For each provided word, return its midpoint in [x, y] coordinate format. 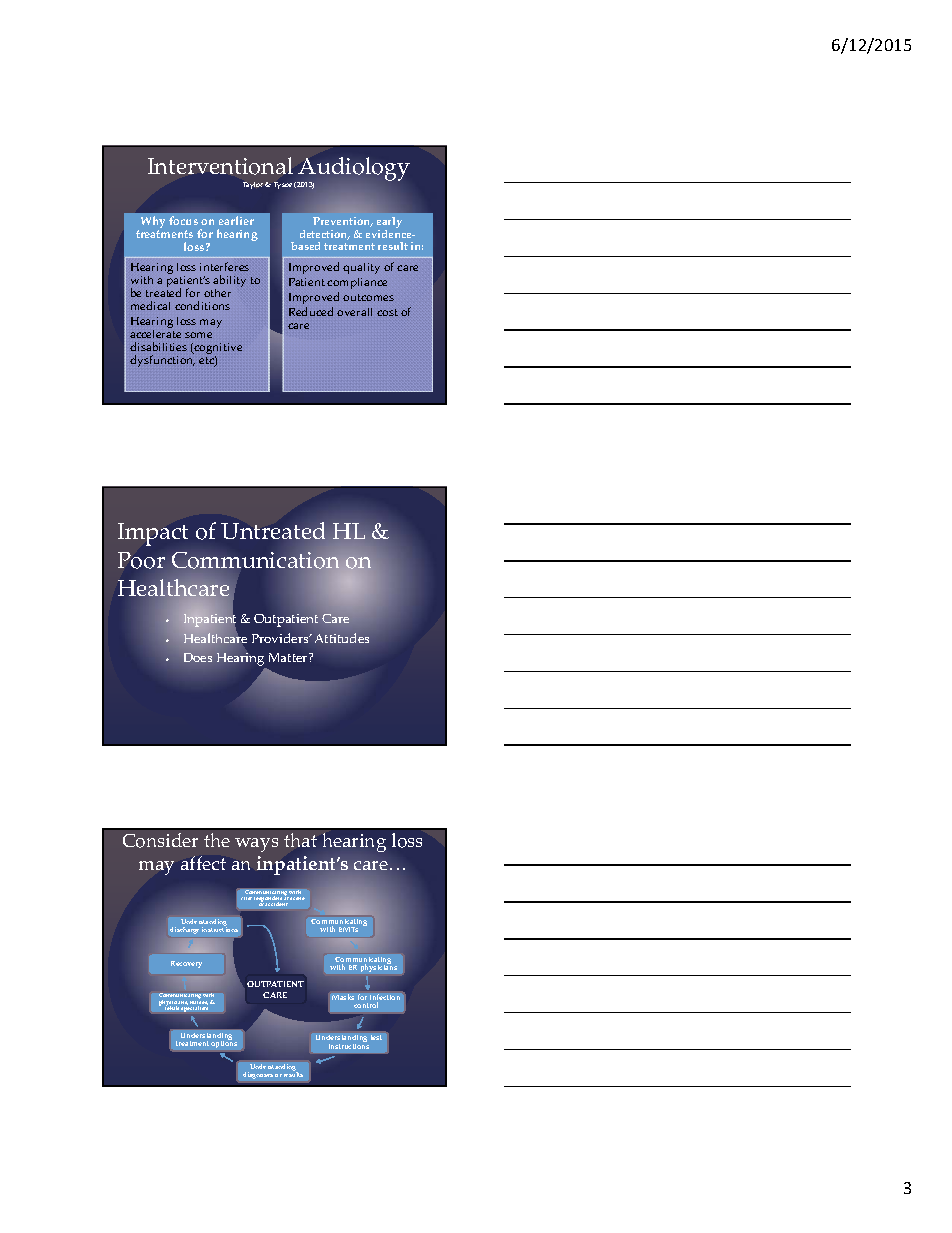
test [376, 1037]
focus [183, 220]
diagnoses [258, 1075]
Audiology [353, 170]
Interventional [220, 166]
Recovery [186, 964]
